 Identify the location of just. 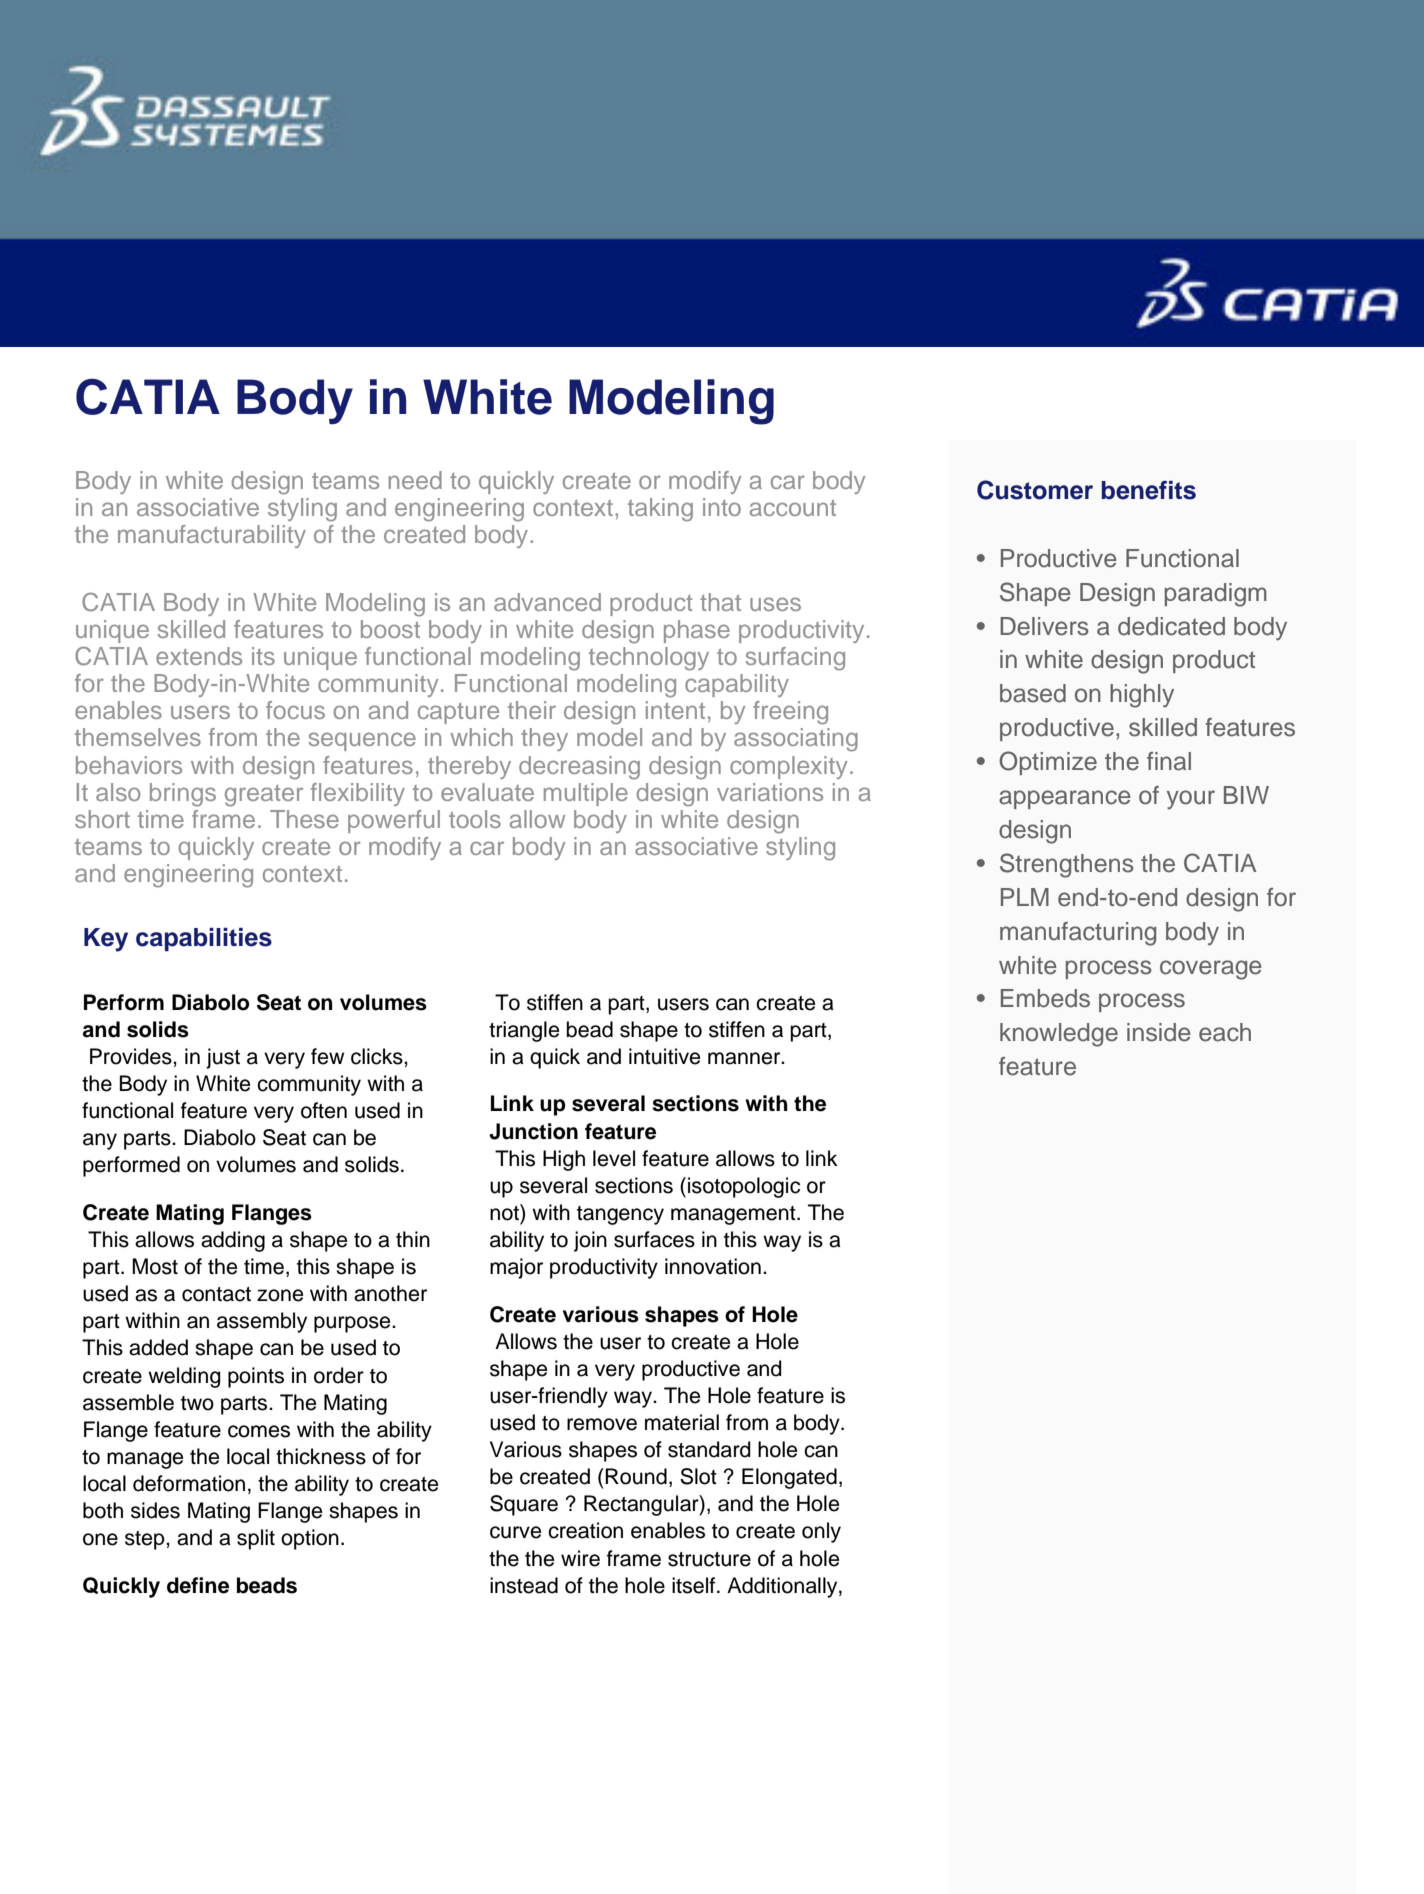
(223, 1058).
